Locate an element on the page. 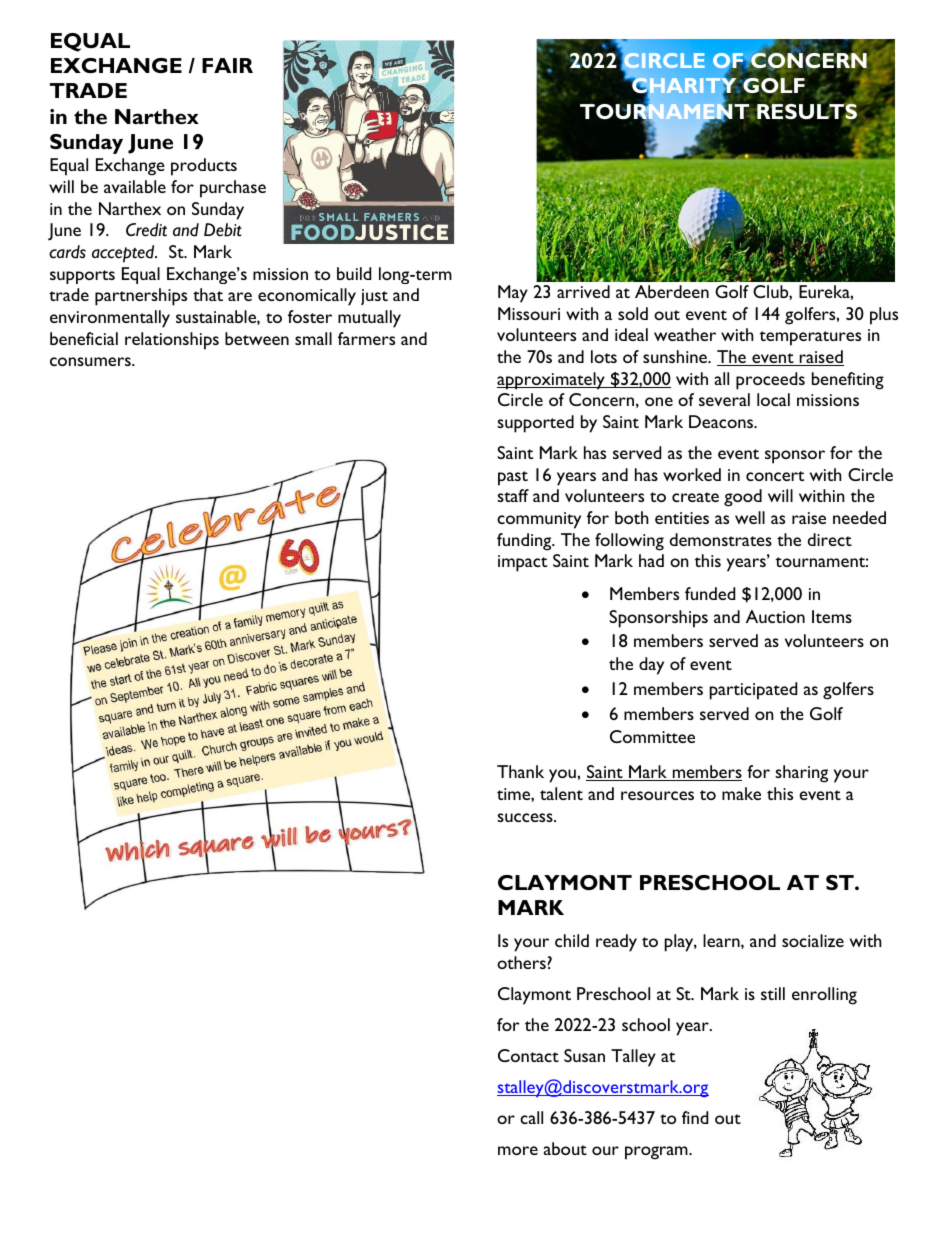 The image size is (952, 1233). RESULTS is located at coordinates (807, 112).
